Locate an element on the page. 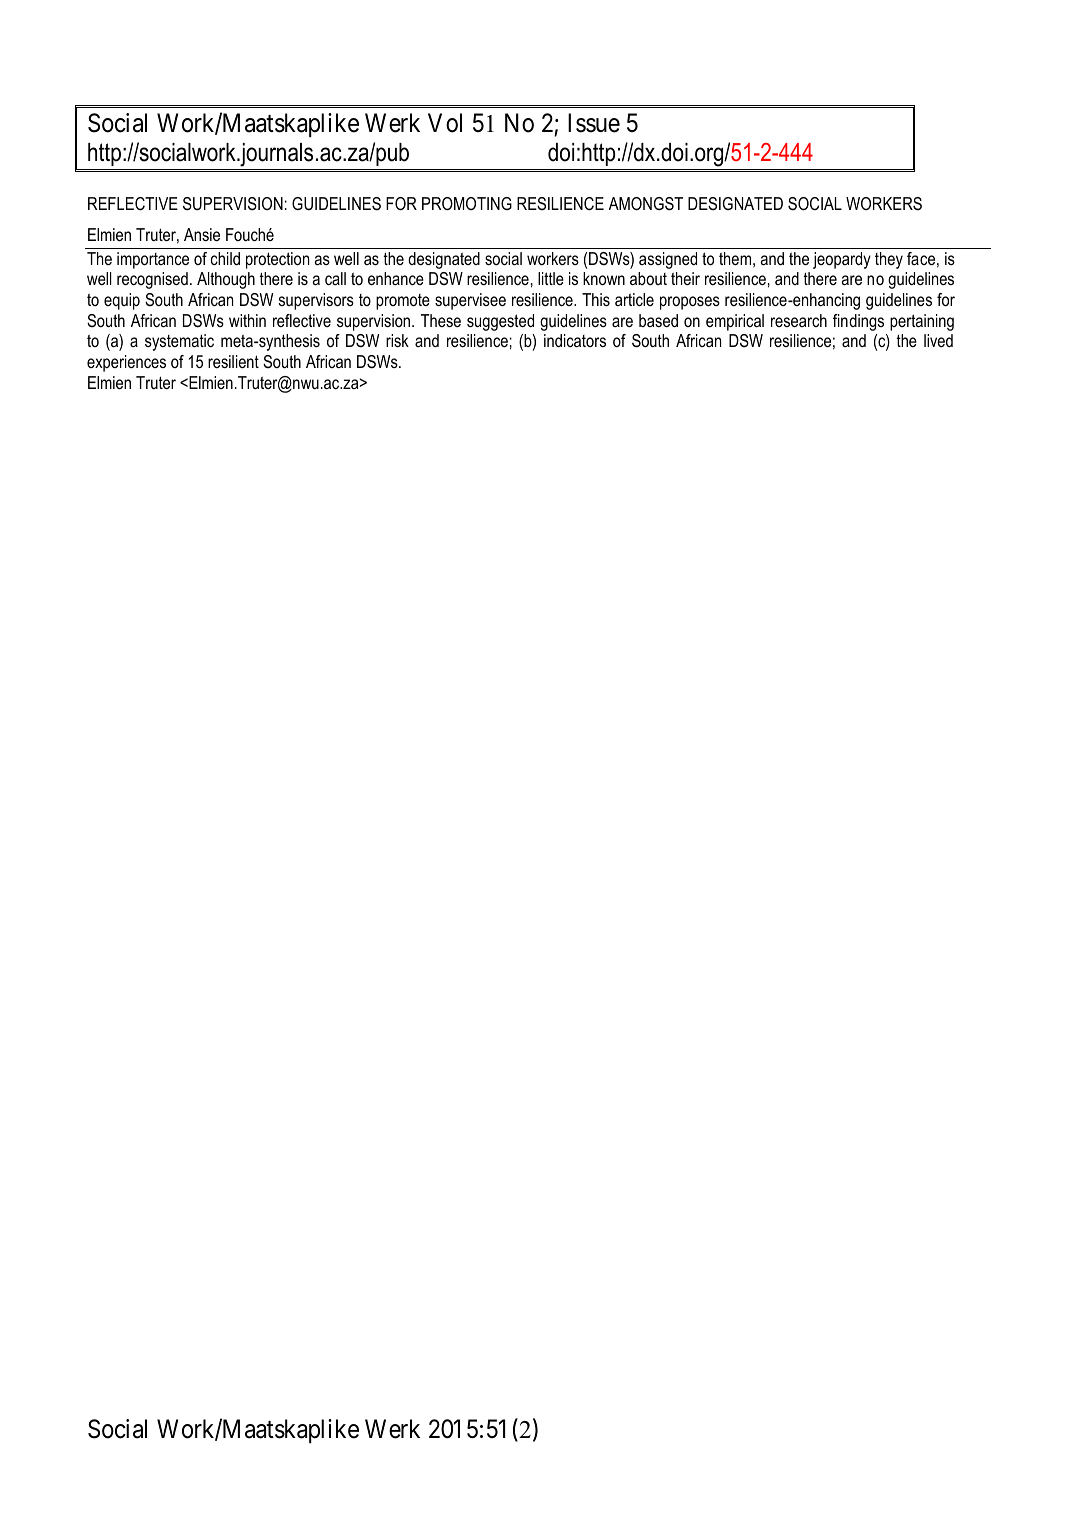  jeopardy is located at coordinates (842, 260).
